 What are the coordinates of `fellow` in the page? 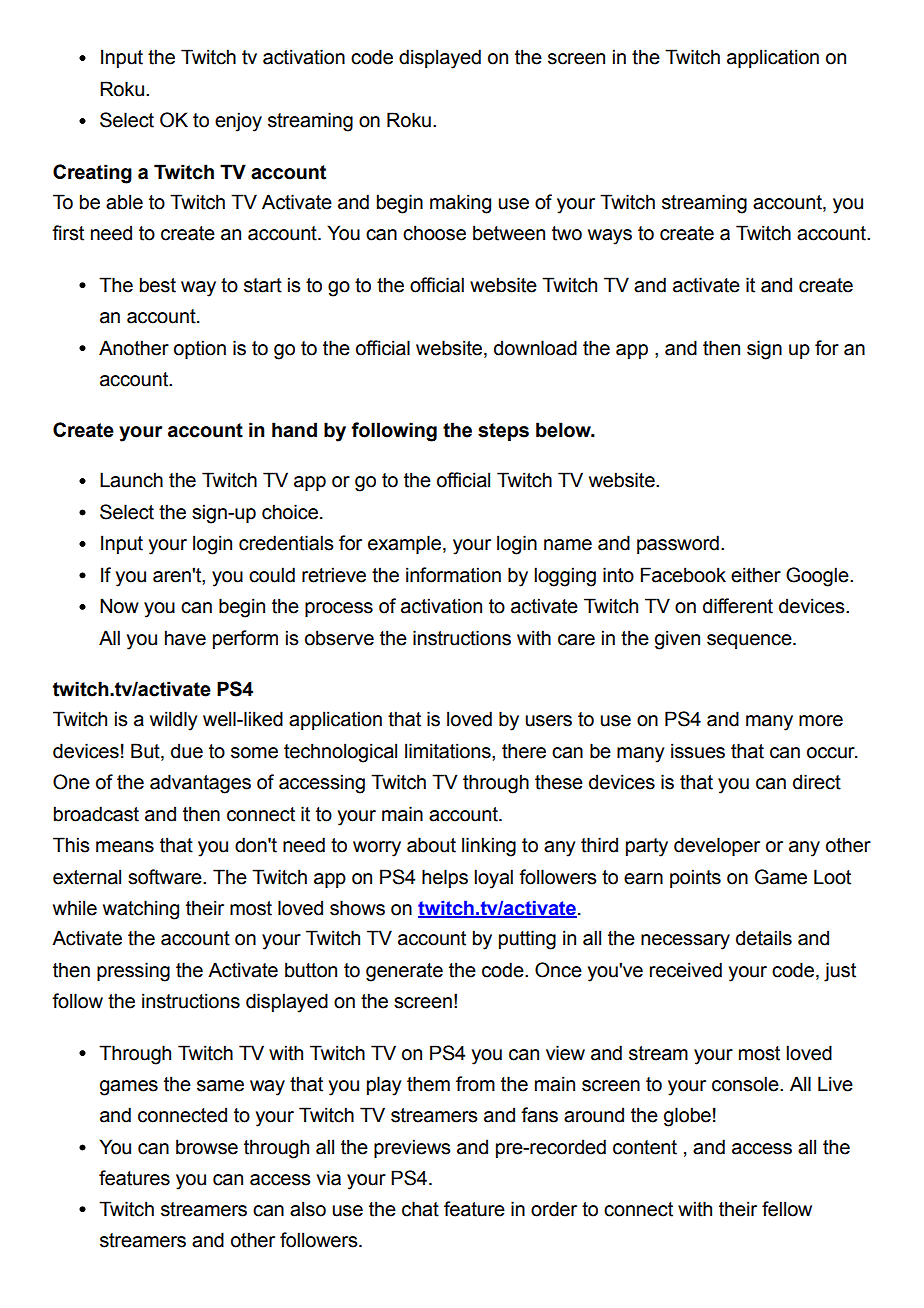 It's located at (787, 1209).
